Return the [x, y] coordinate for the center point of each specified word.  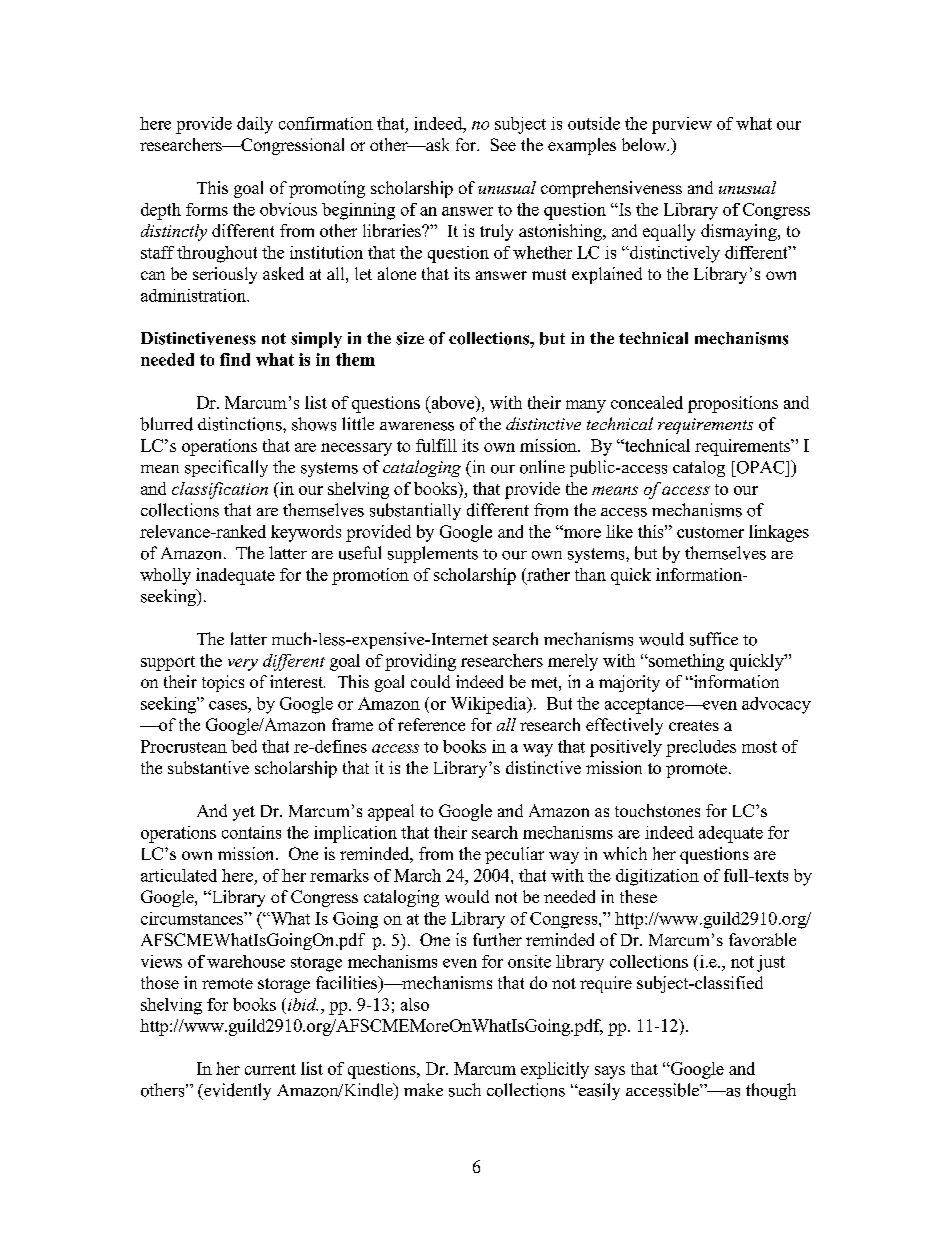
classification [220, 490]
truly [496, 232]
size [410, 338]
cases [229, 705]
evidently [236, 1091]
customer [710, 532]
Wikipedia [490, 705]
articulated [179, 875]
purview [682, 125]
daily [255, 125]
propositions [733, 404]
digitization [657, 877]
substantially [415, 511]
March [417, 875]
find [235, 359]
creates [694, 725]
